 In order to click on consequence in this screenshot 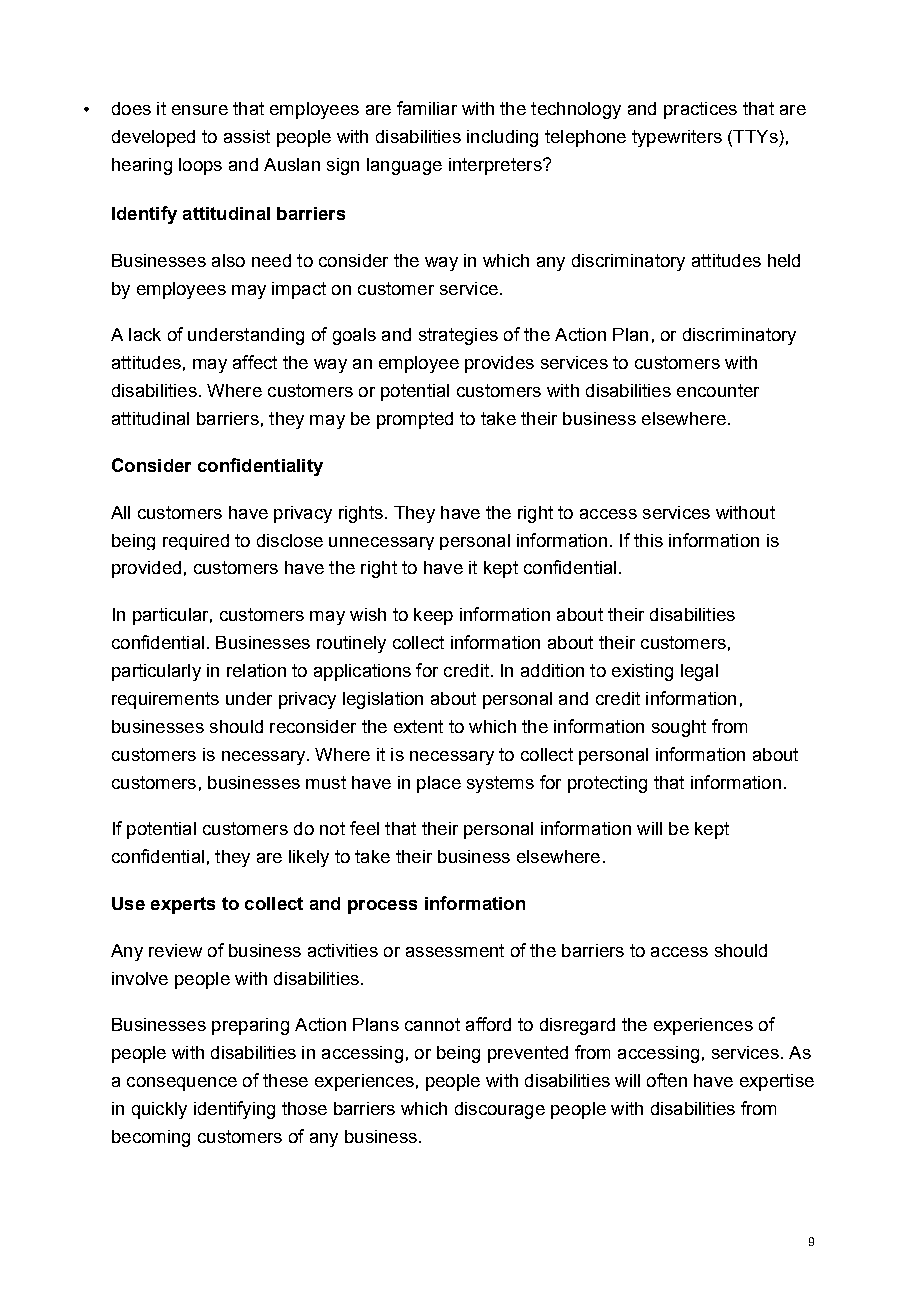, I will do `click(182, 1084)`.
